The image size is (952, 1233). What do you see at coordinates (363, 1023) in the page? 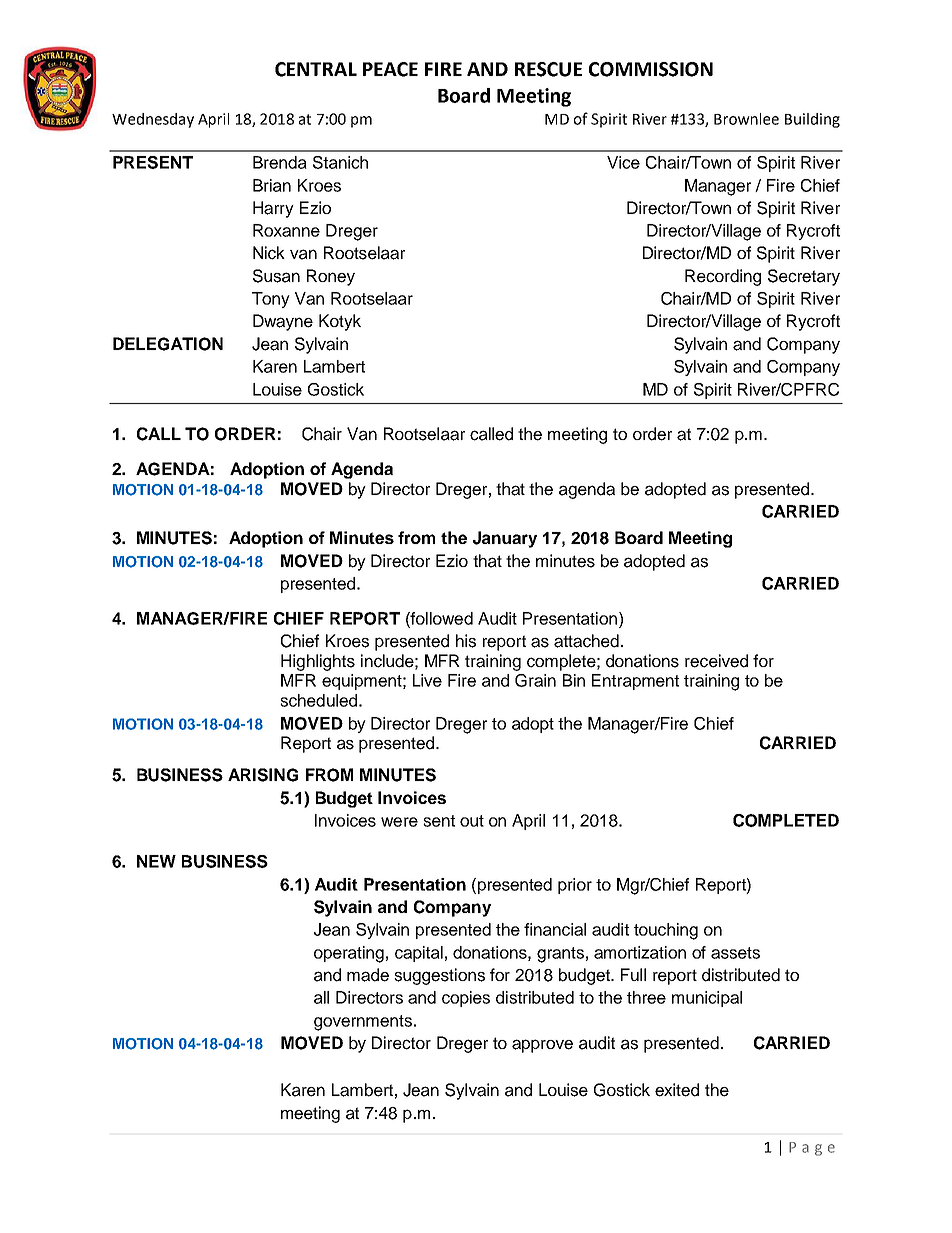
I see `governments` at bounding box center [363, 1023].
